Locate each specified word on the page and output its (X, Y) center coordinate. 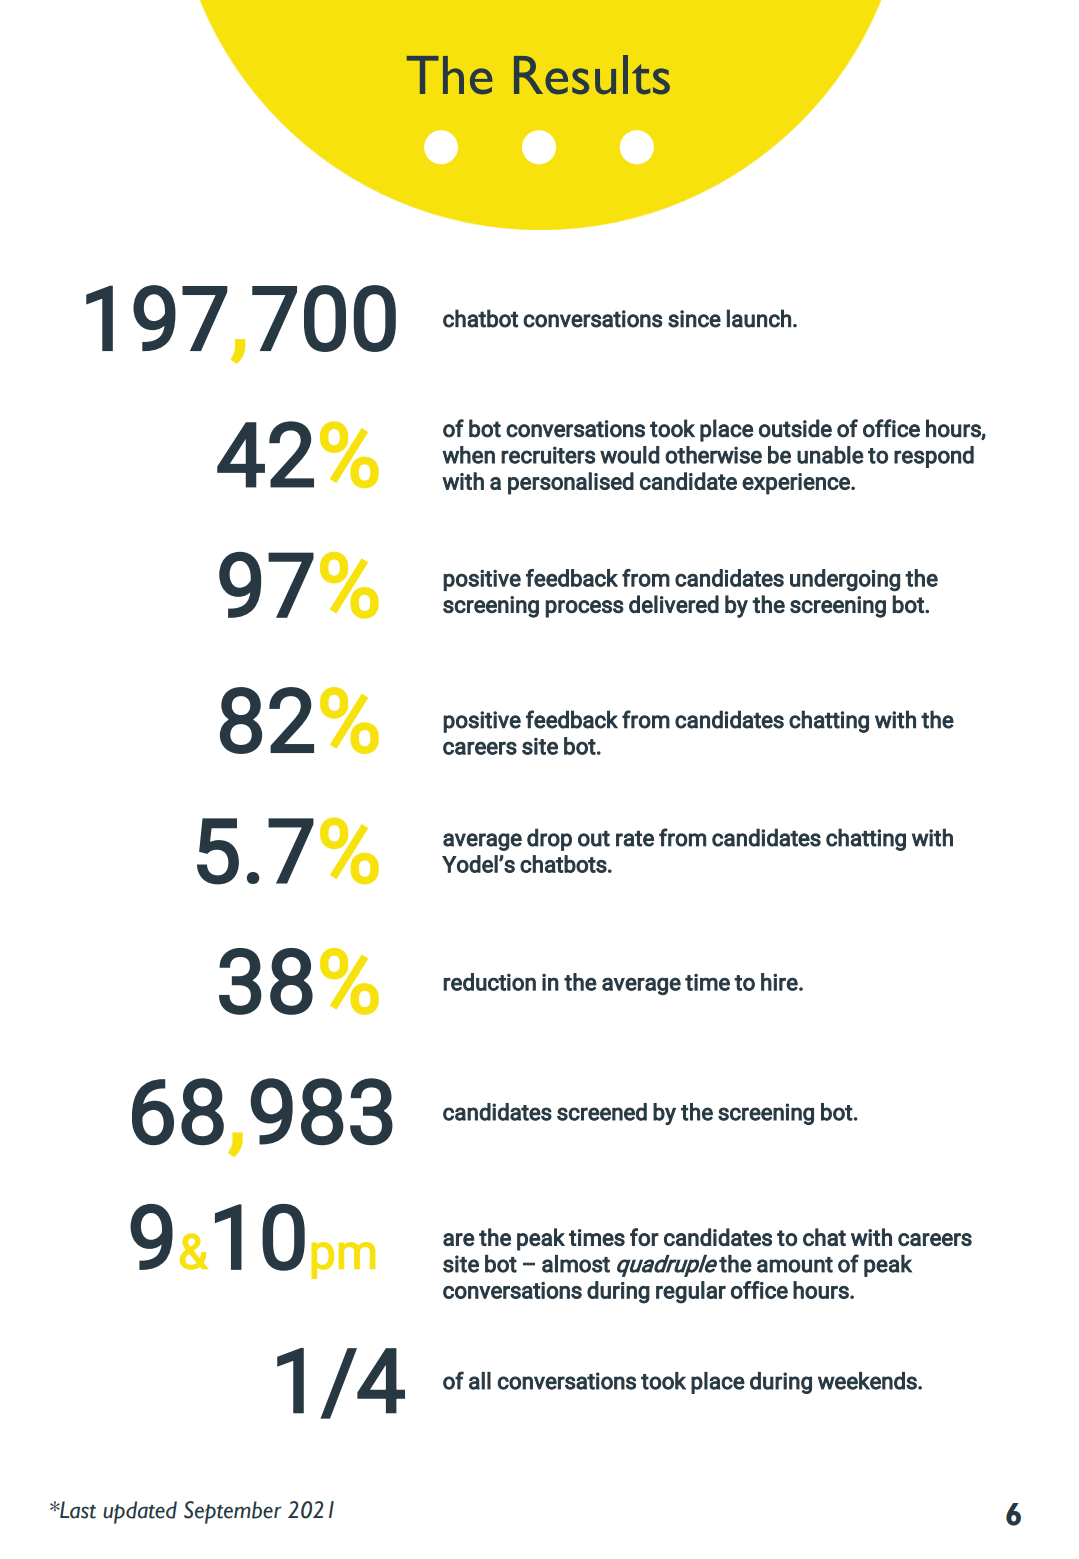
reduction (489, 982)
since (694, 319)
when (468, 455)
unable (830, 455)
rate (635, 839)
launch (759, 318)
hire (780, 982)
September (233, 1512)
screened (602, 1112)
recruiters (548, 455)
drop (549, 839)
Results (592, 74)
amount (795, 1265)
